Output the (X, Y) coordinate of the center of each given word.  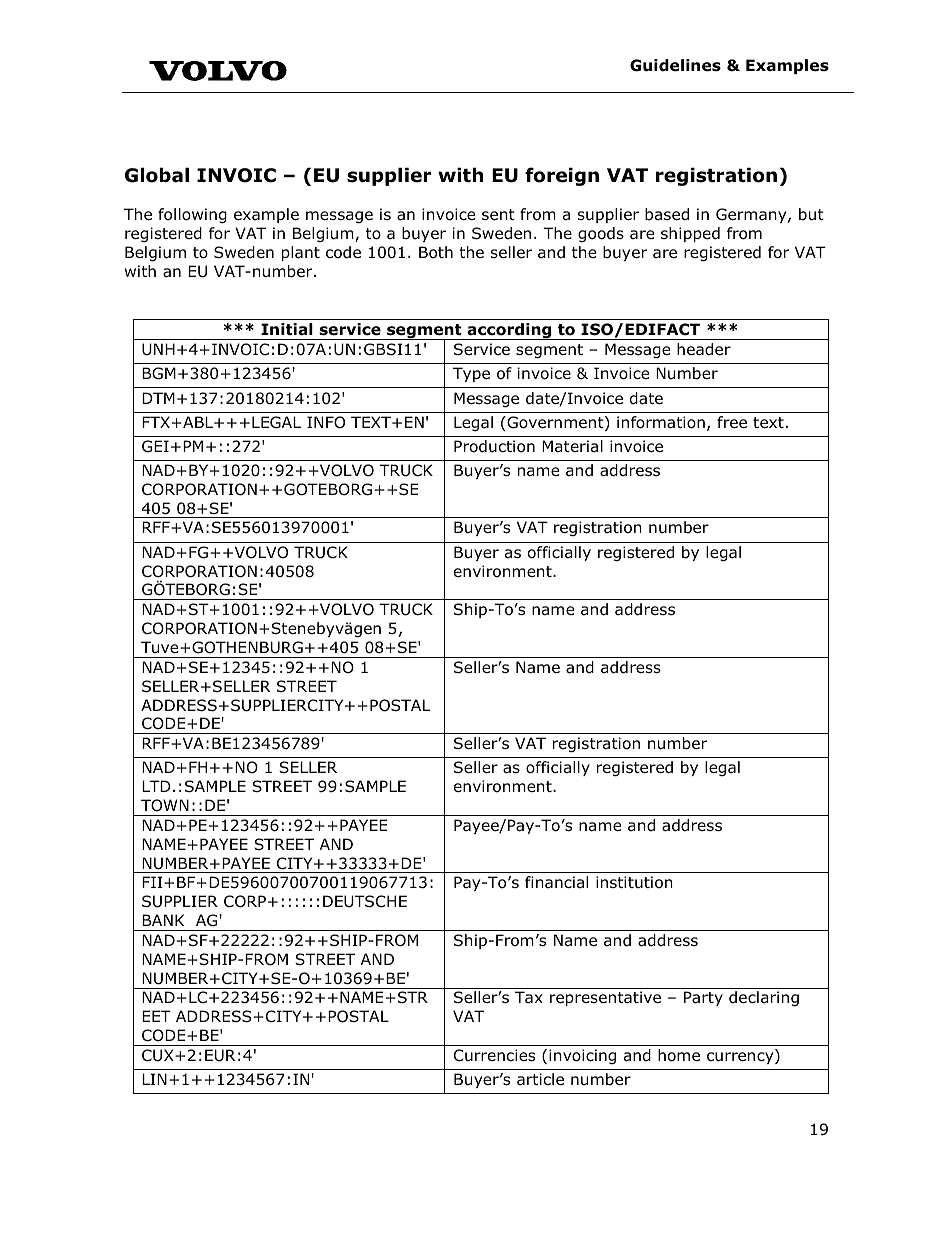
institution (634, 882)
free (732, 422)
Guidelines (675, 65)
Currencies (494, 1055)
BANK (163, 920)
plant (301, 253)
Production (494, 446)
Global (157, 175)
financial (556, 882)
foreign (562, 176)
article (540, 1079)
